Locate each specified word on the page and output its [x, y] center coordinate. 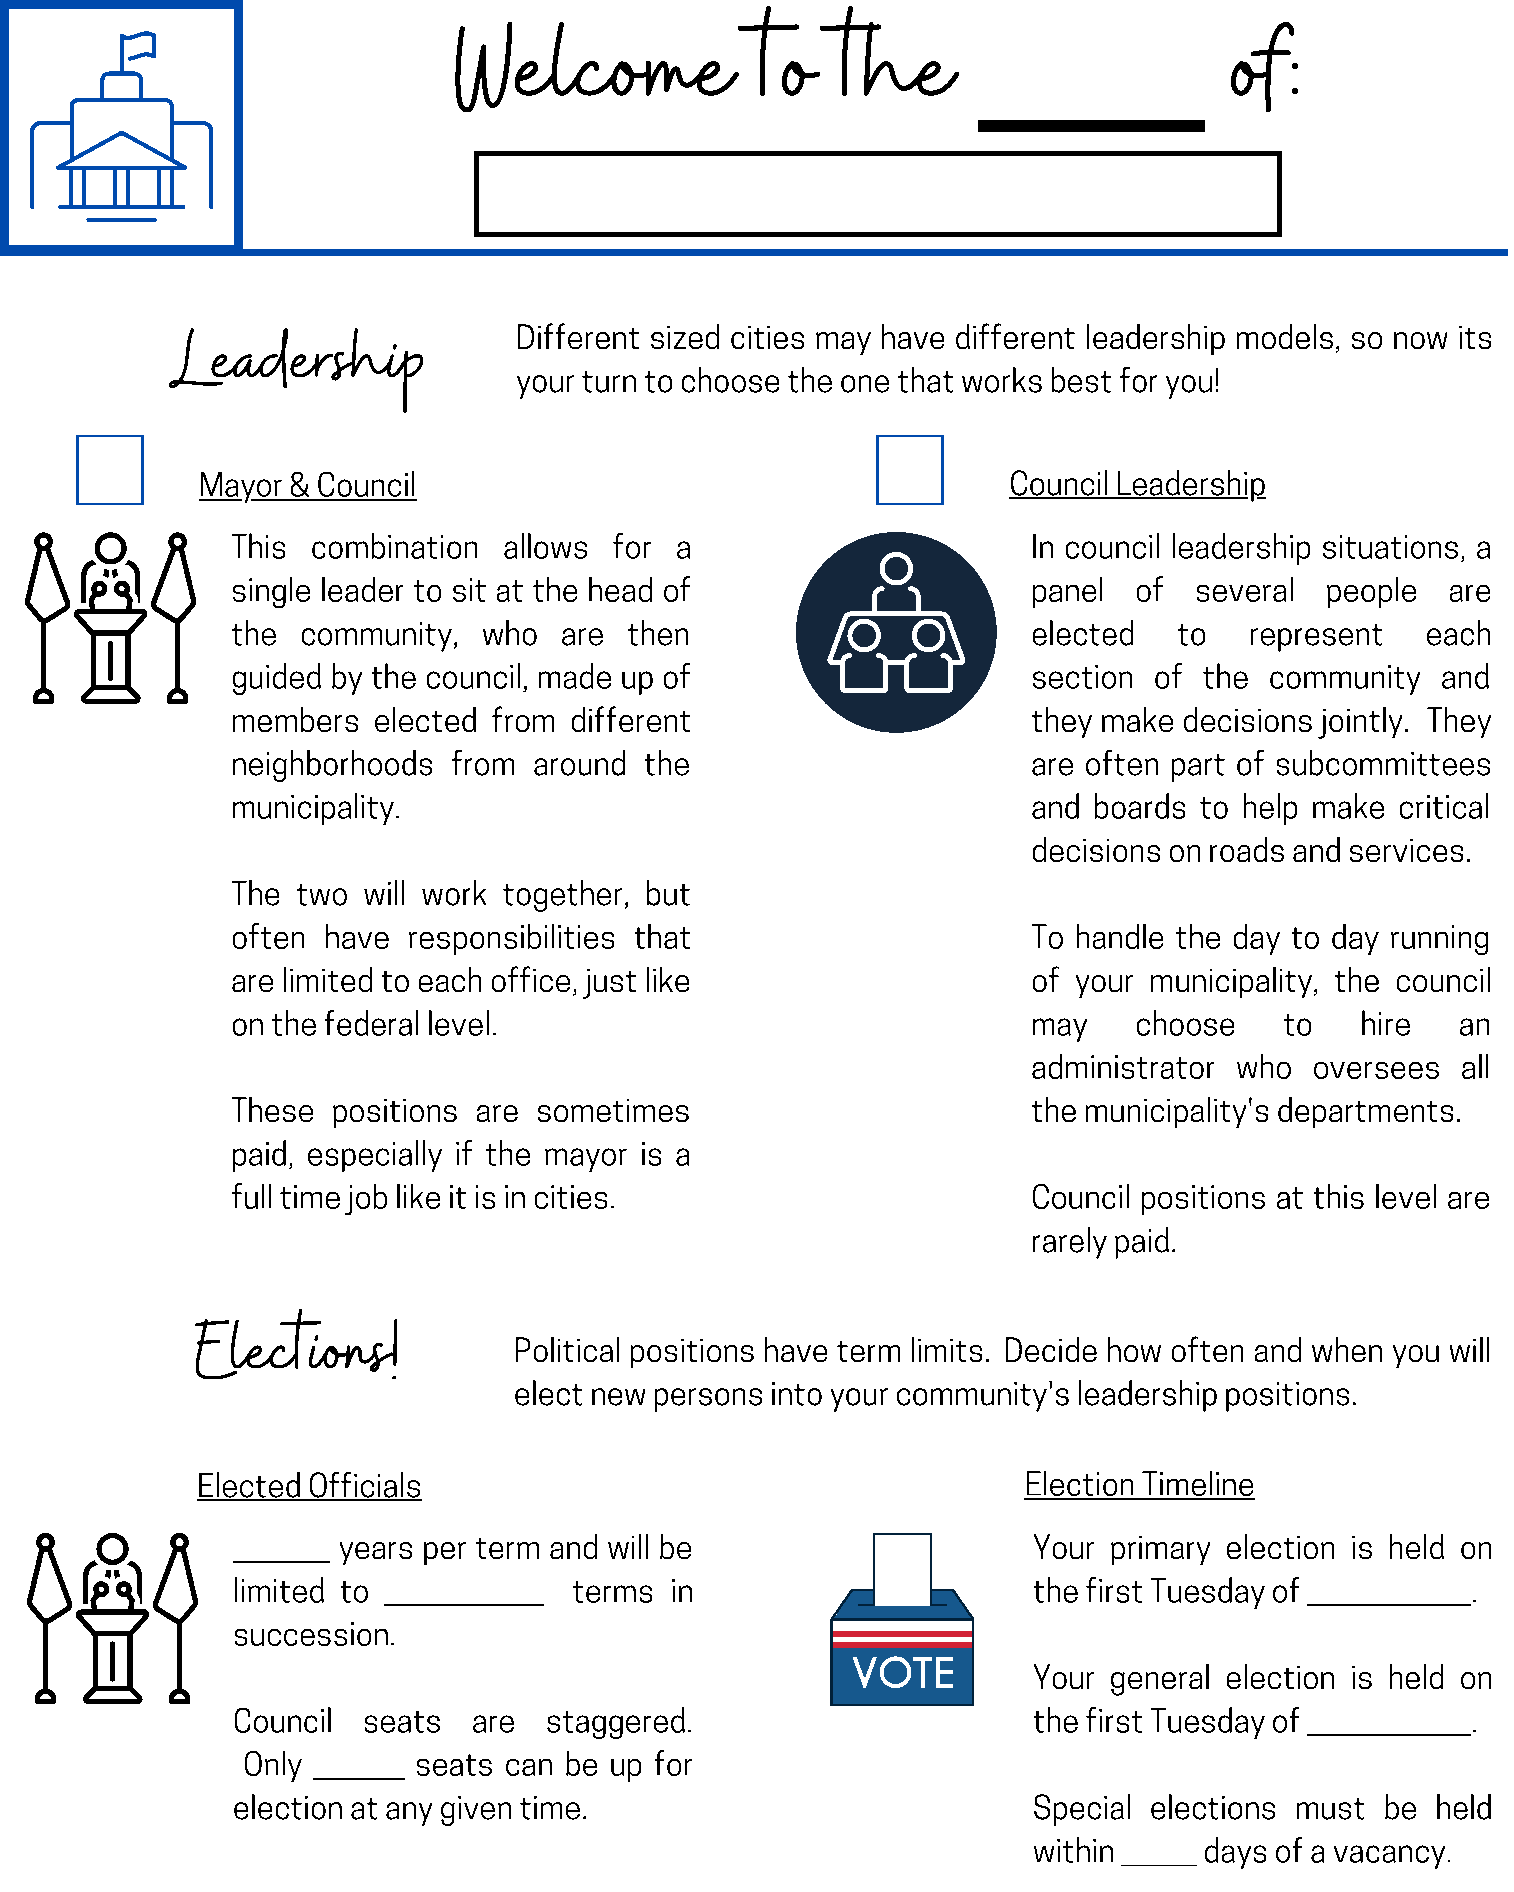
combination [394, 546]
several [1245, 589]
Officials [364, 1486]
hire [1386, 1023]
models [1285, 336]
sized [685, 336]
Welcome [598, 67]
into [797, 1394]
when [1347, 1349]
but [668, 893]
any [409, 1814]
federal [371, 1023]
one [865, 384]
